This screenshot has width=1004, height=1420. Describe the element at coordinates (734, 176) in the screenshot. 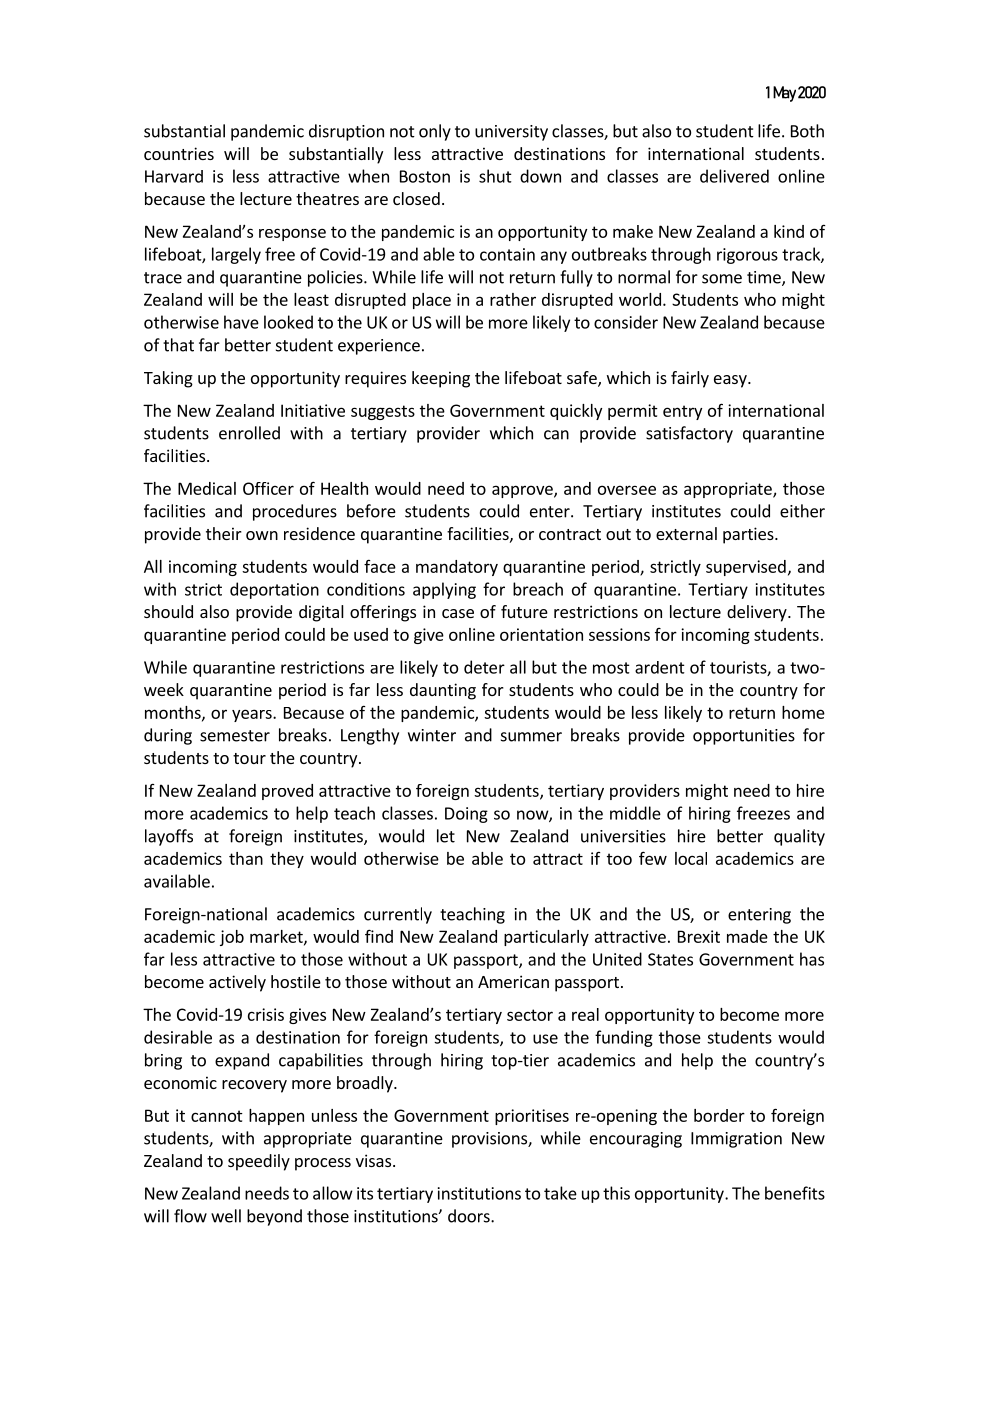

I see `delivered` at that location.
